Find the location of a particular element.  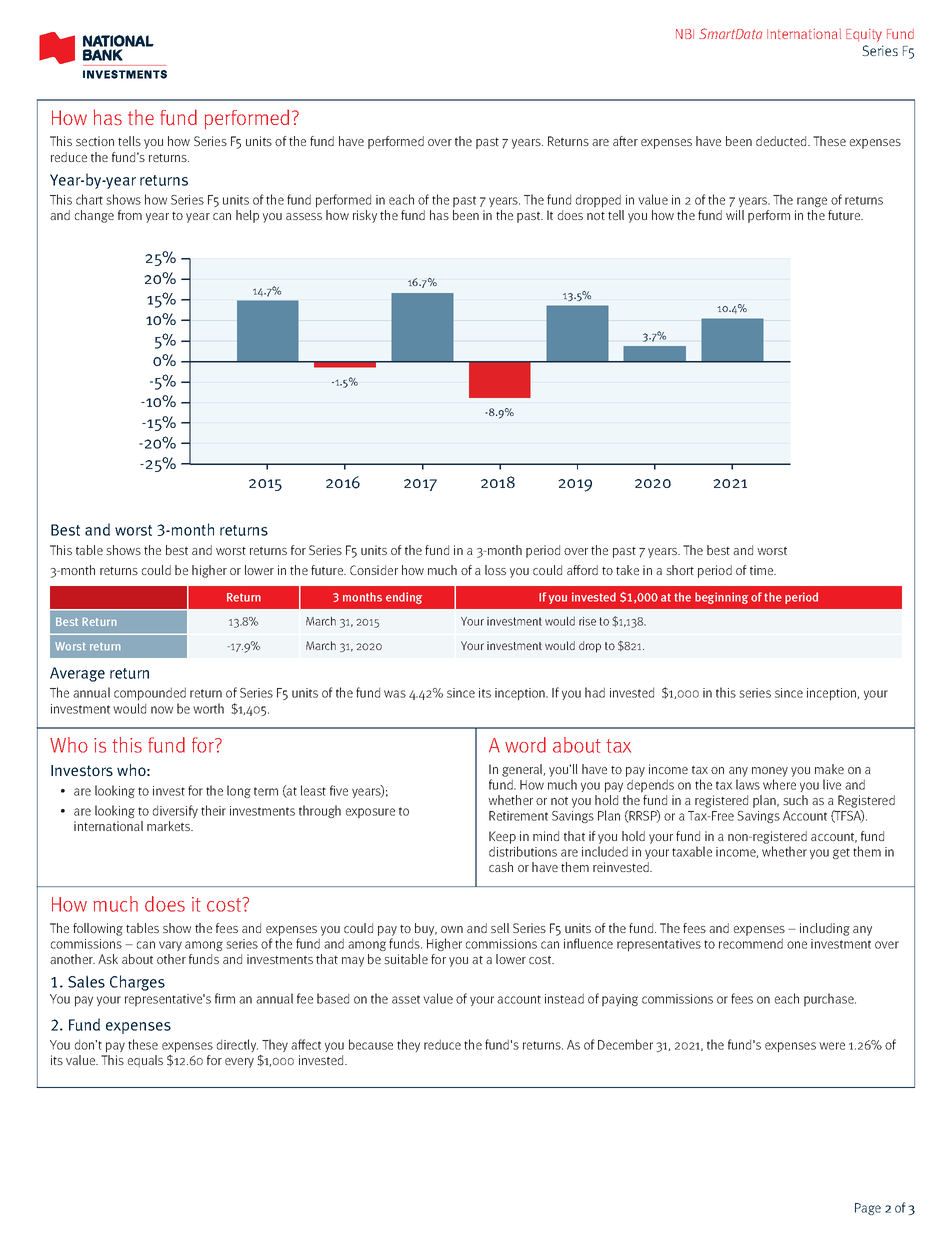

section is located at coordinates (95, 141).
